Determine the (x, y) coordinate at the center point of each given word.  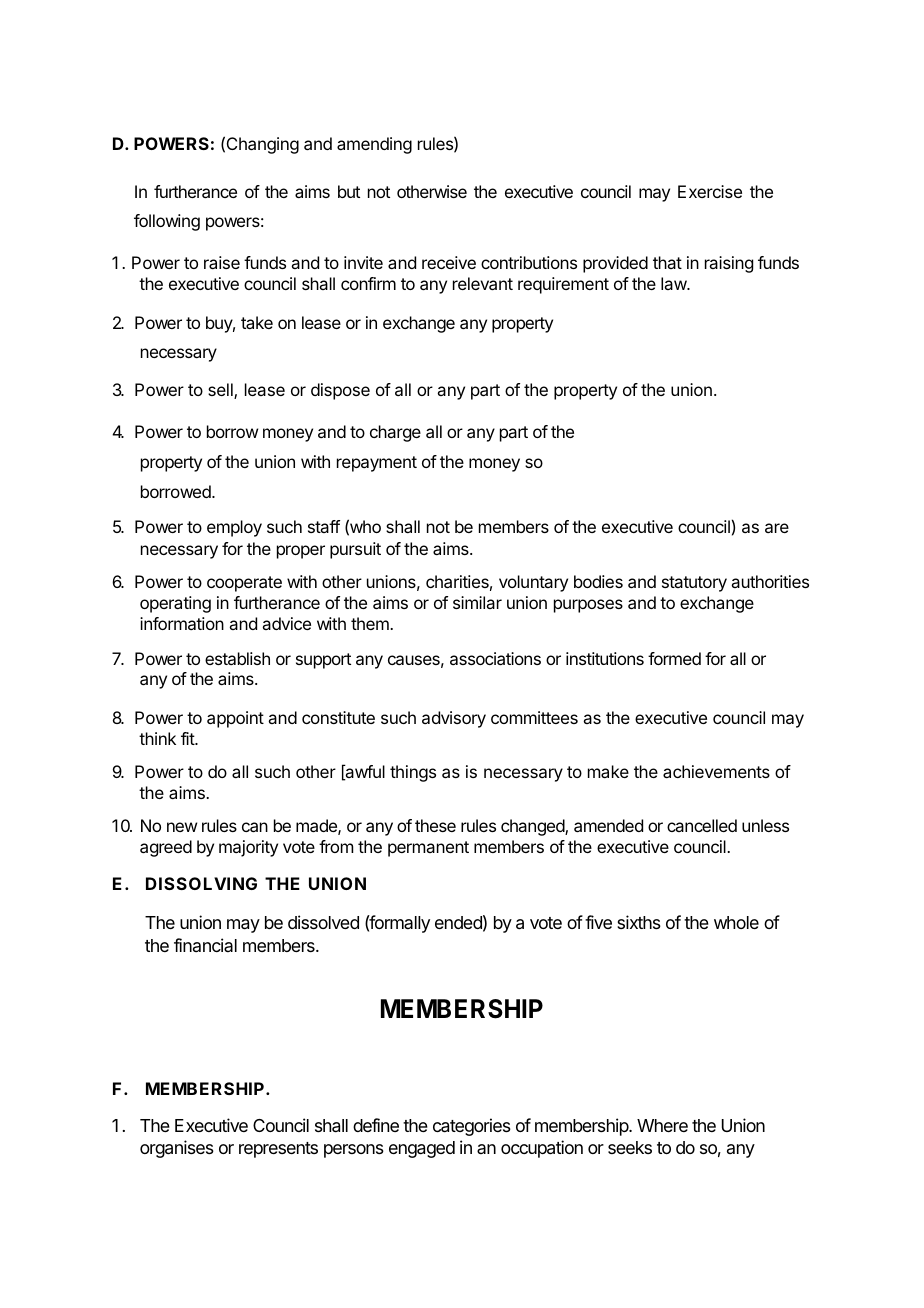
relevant (483, 283)
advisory (454, 719)
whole (736, 922)
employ (234, 528)
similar (477, 602)
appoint (235, 719)
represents (278, 1150)
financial (205, 945)
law (674, 283)
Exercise (710, 191)
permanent (428, 849)
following (167, 222)
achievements (716, 771)
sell (221, 391)
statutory (694, 584)
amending (374, 145)
